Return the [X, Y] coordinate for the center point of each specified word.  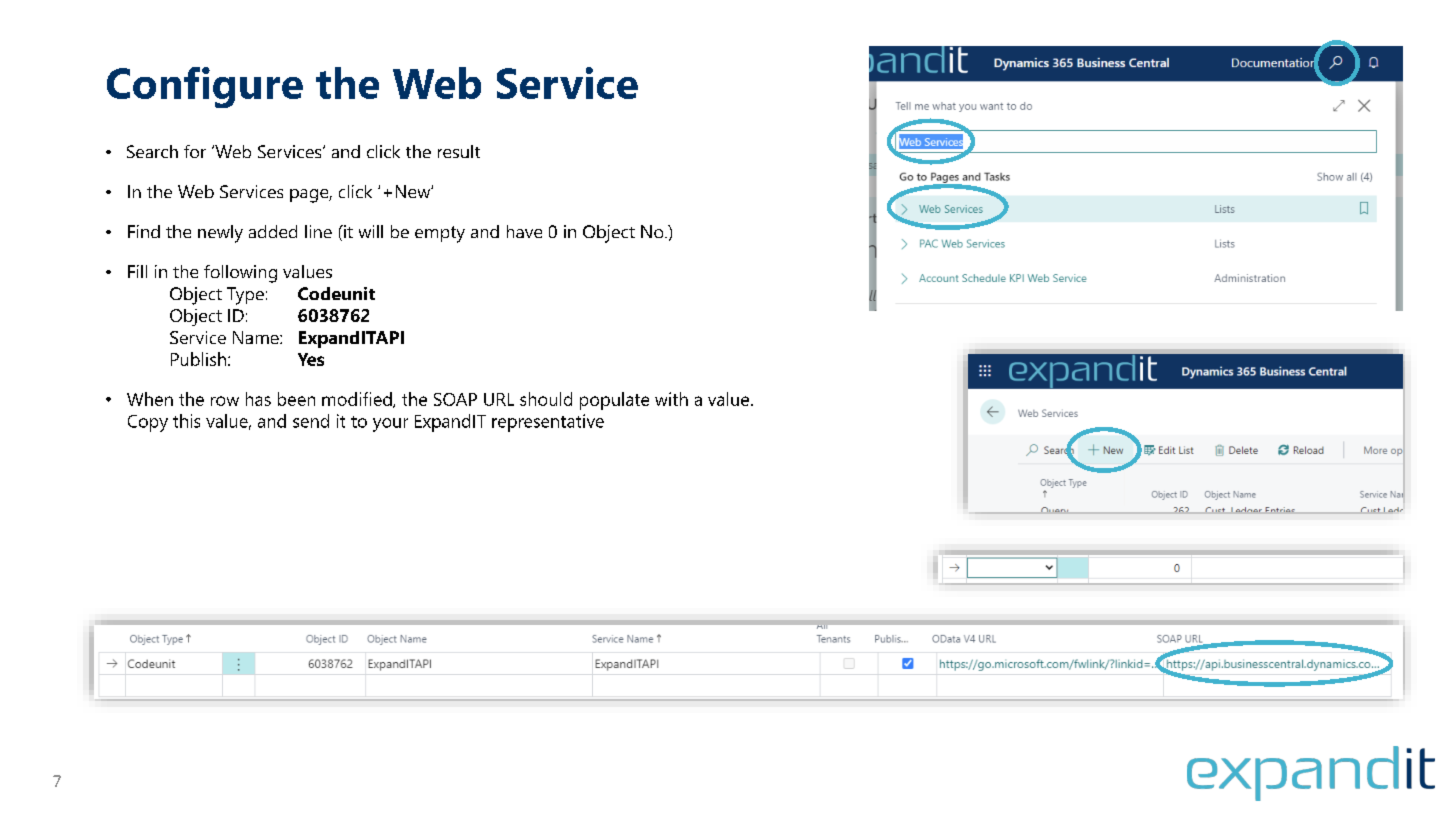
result [459, 151]
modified [358, 400]
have [524, 231]
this [186, 421]
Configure [205, 87]
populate [614, 401]
